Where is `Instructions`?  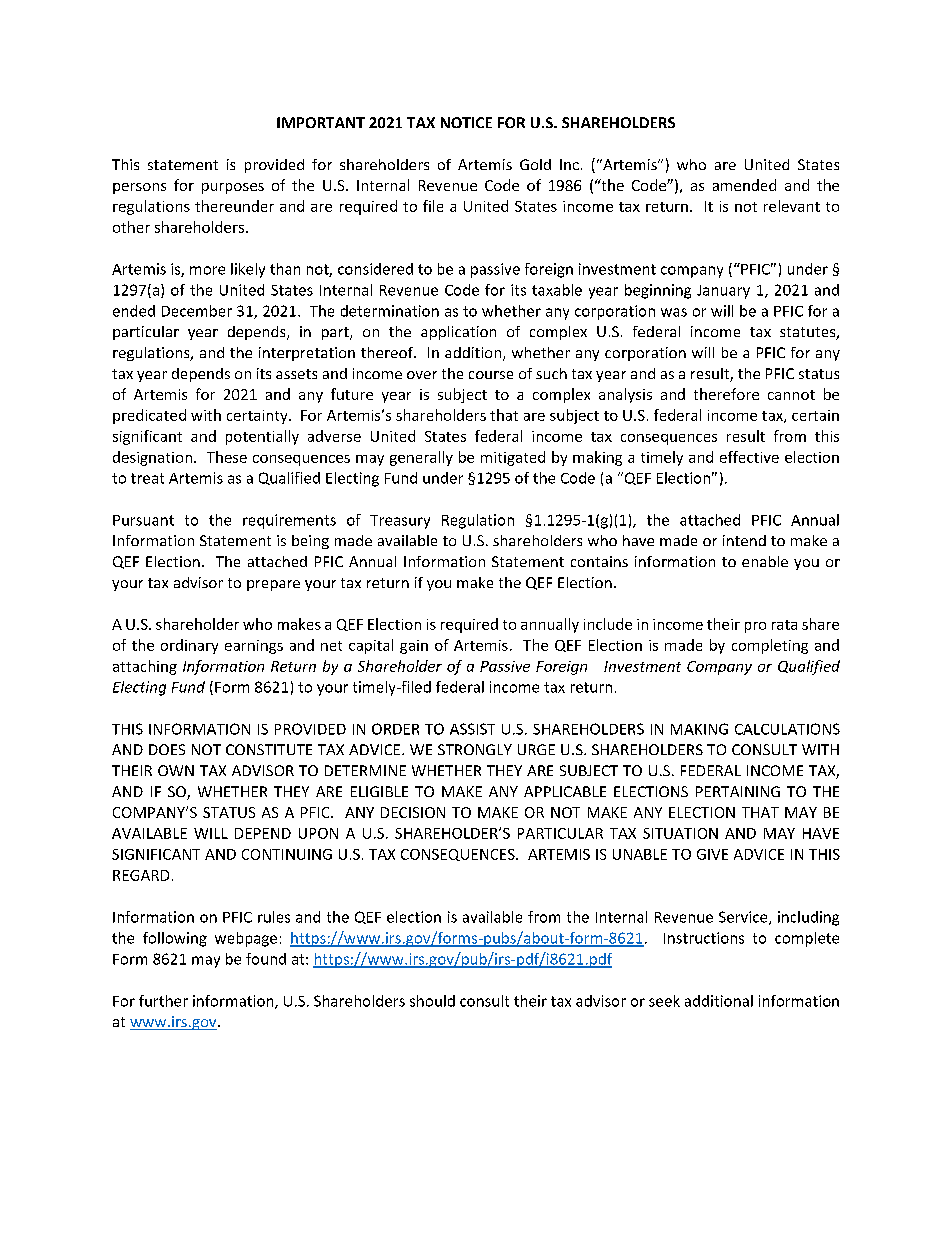 Instructions is located at coordinates (704, 938).
